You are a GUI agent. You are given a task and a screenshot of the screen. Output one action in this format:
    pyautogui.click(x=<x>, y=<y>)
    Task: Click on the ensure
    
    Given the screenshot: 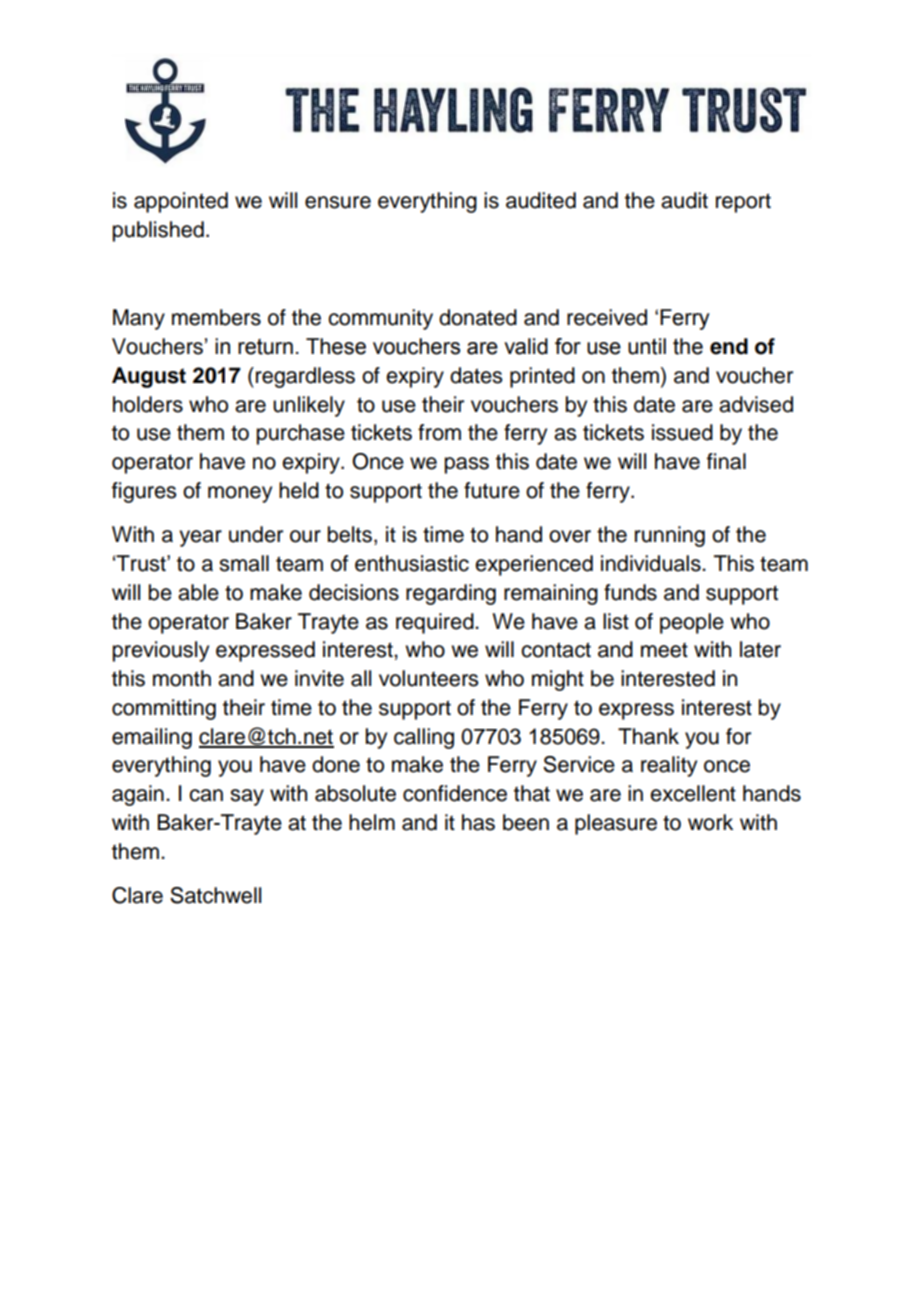 What is the action you would take?
    pyautogui.click(x=338, y=202)
